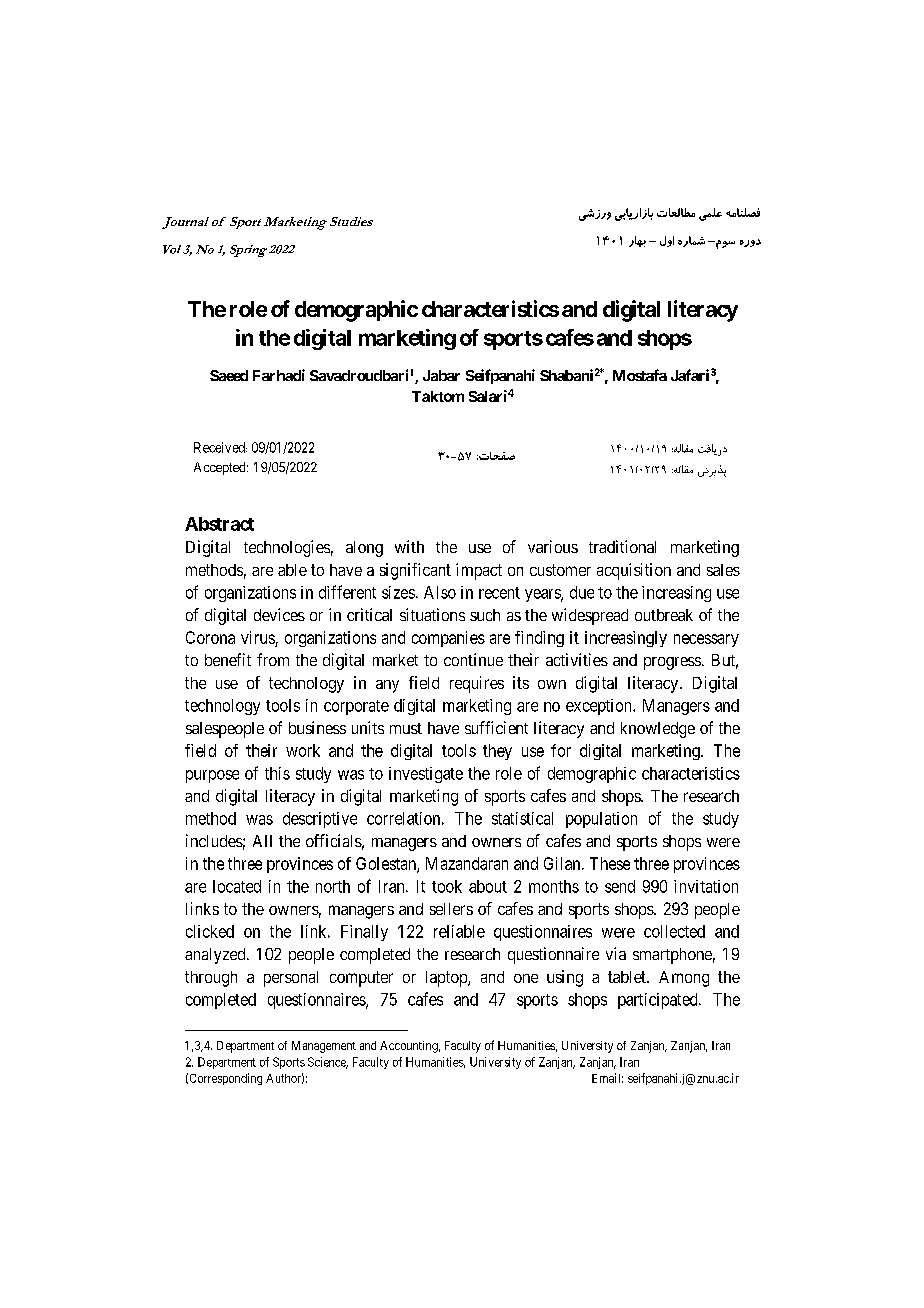 Image resolution: width=924 pixels, height=1308 pixels. I want to click on Saeed, so click(229, 375).
